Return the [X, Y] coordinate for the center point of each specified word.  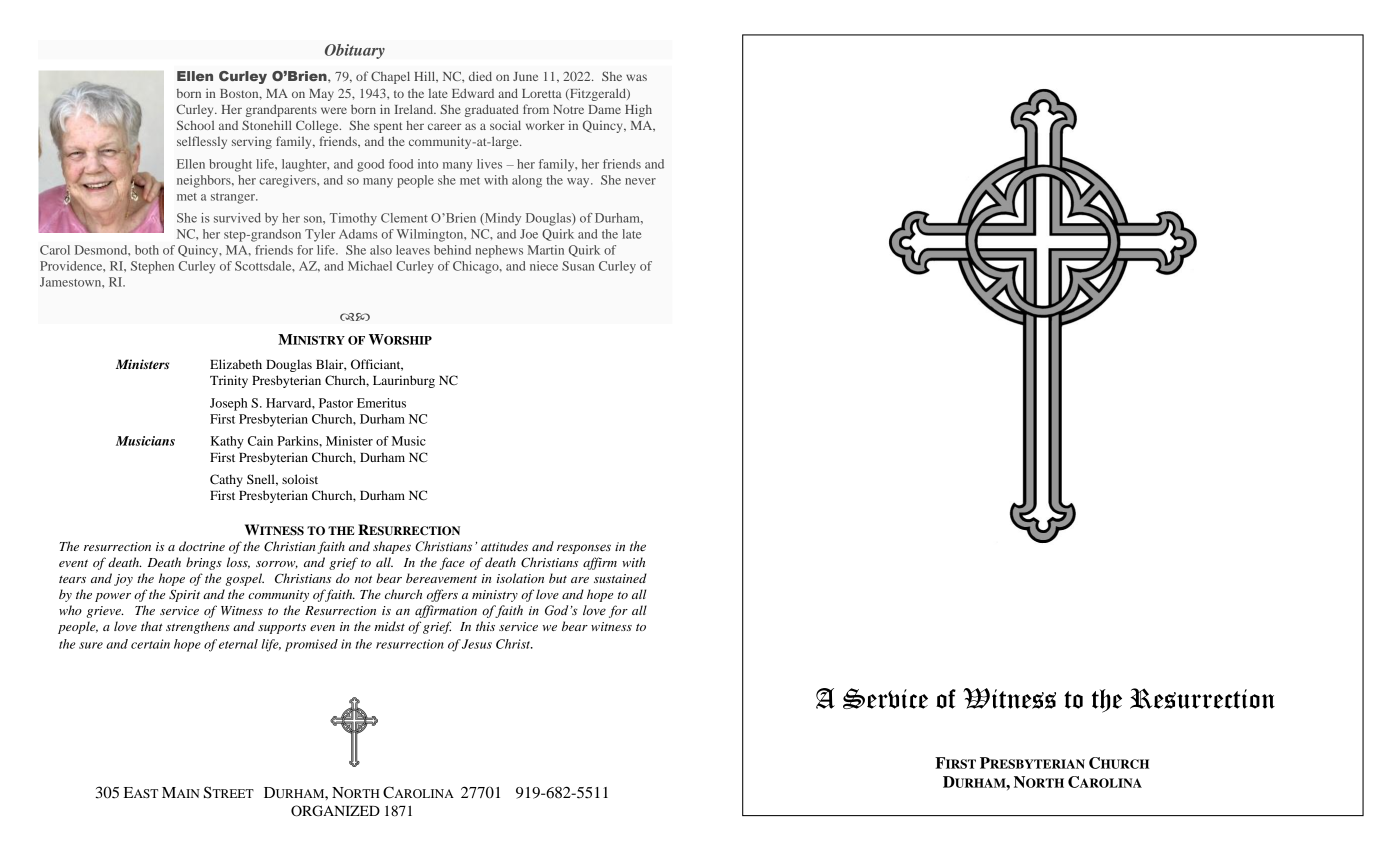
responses [584, 549]
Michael [370, 266]
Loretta [542, 93]
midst [389, 626]
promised [311, 645]
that [152, 626]
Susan [578, 266]
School [195, 125]
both [147, 250]
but [558, 578]
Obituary [355, 51]
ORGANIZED [335, 811]
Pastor [336, 403]
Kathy [227, 442]
